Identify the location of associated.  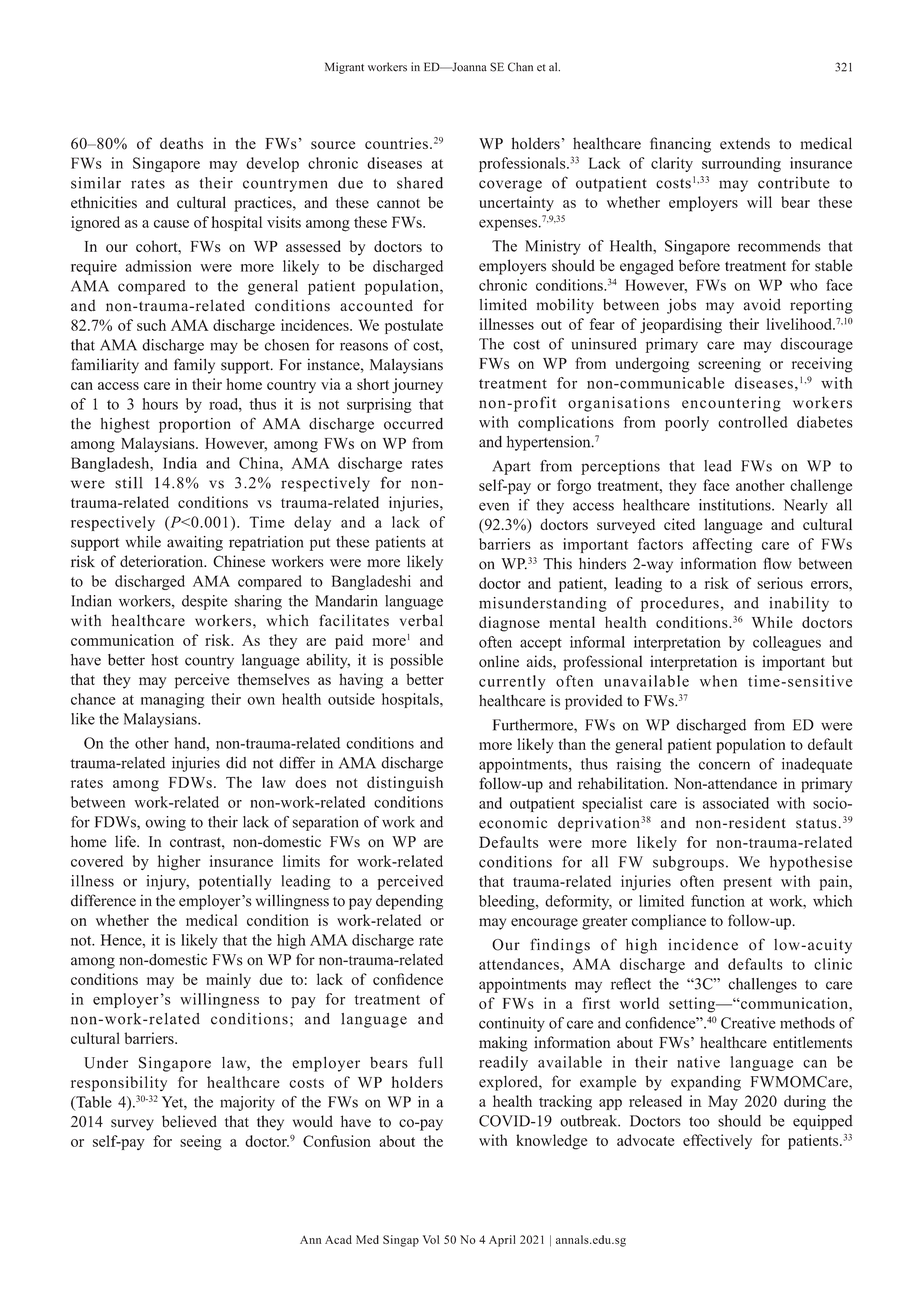
(736, 803).
